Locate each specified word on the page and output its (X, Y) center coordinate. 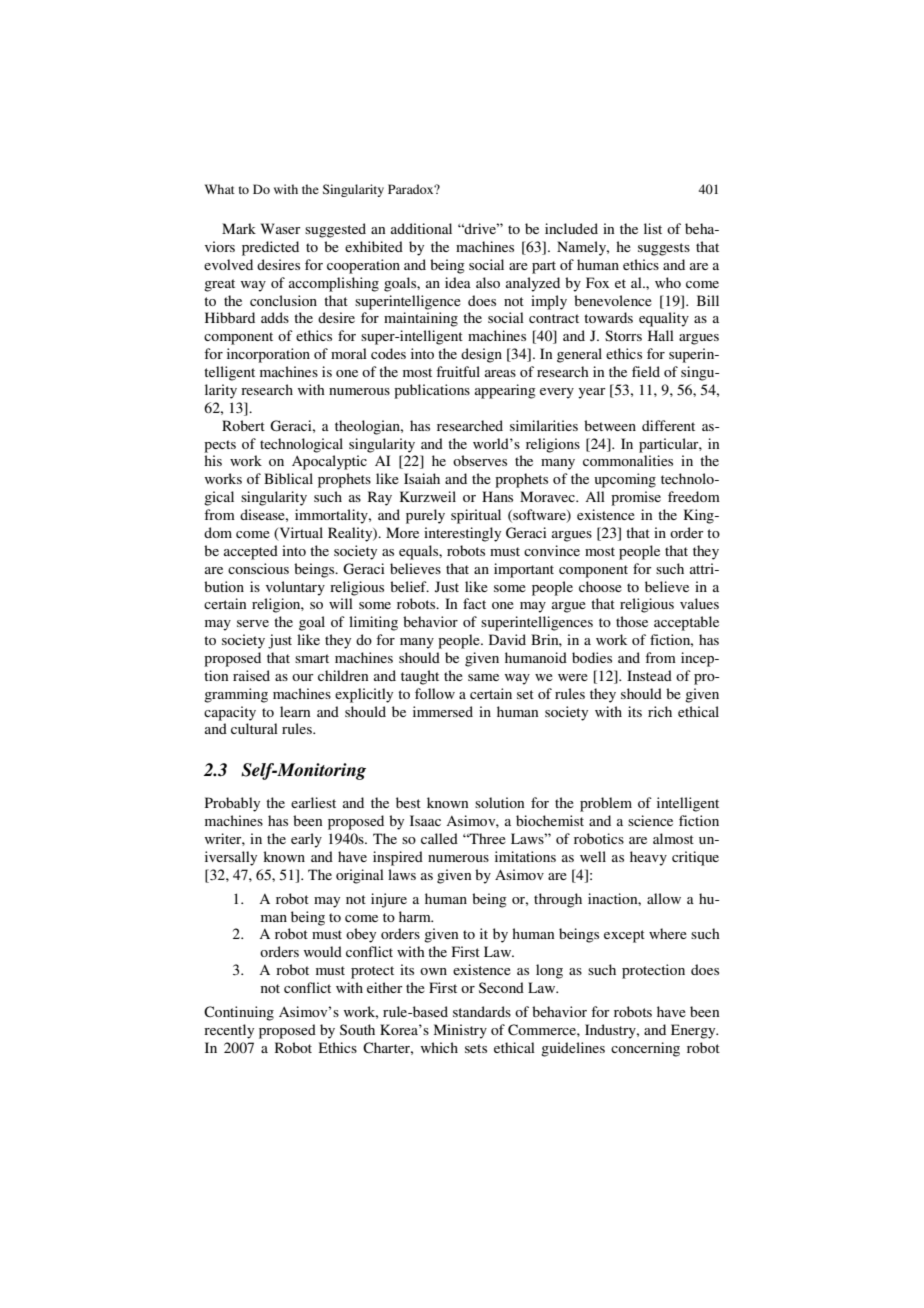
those (632, 621)
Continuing (239, 1013)
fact (474, 603)
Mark (239, 228)
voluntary (295, 588)
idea (458, 282)
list (653, 228)
